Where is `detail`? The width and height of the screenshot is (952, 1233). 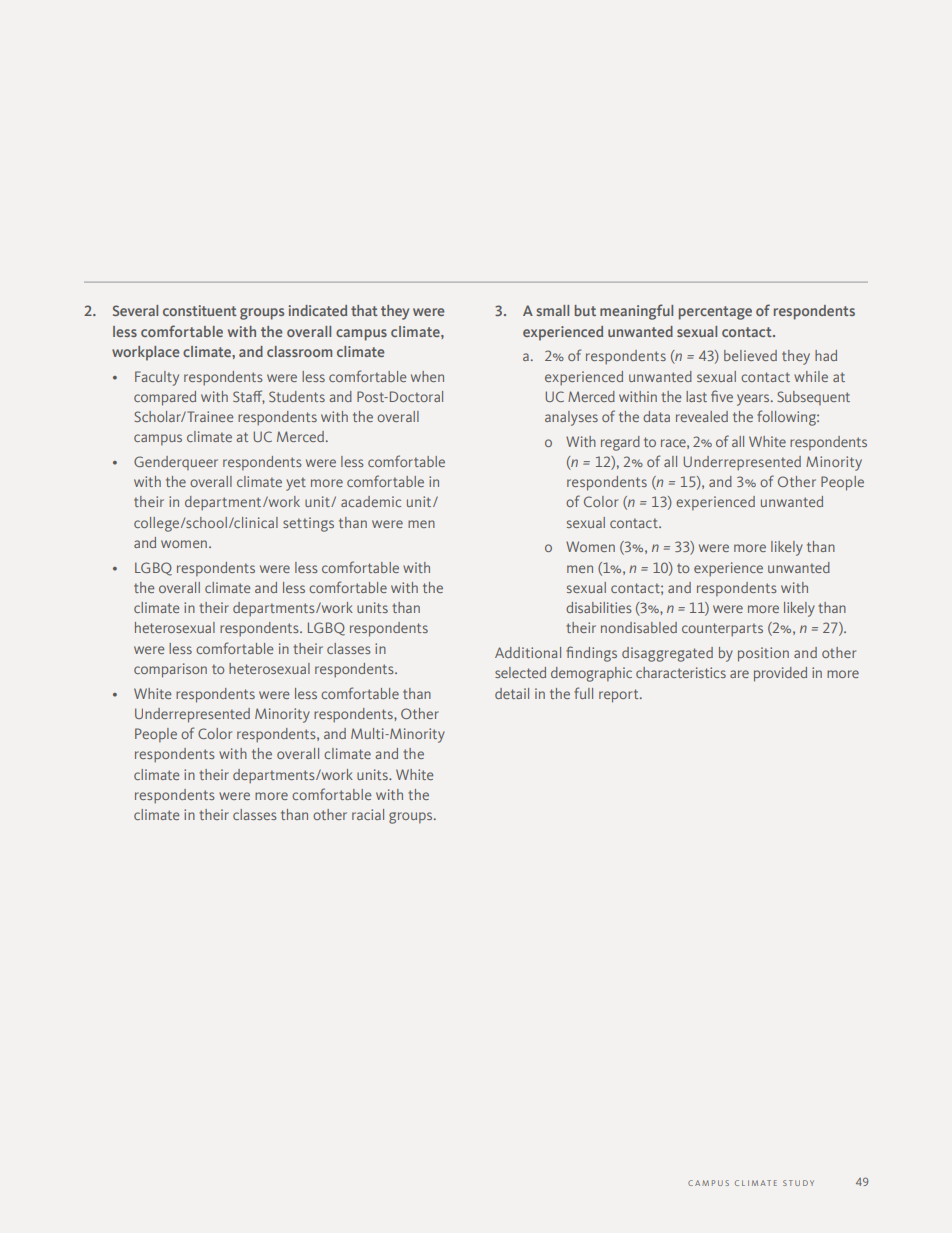 detail is located at coordinates (512, 693).
